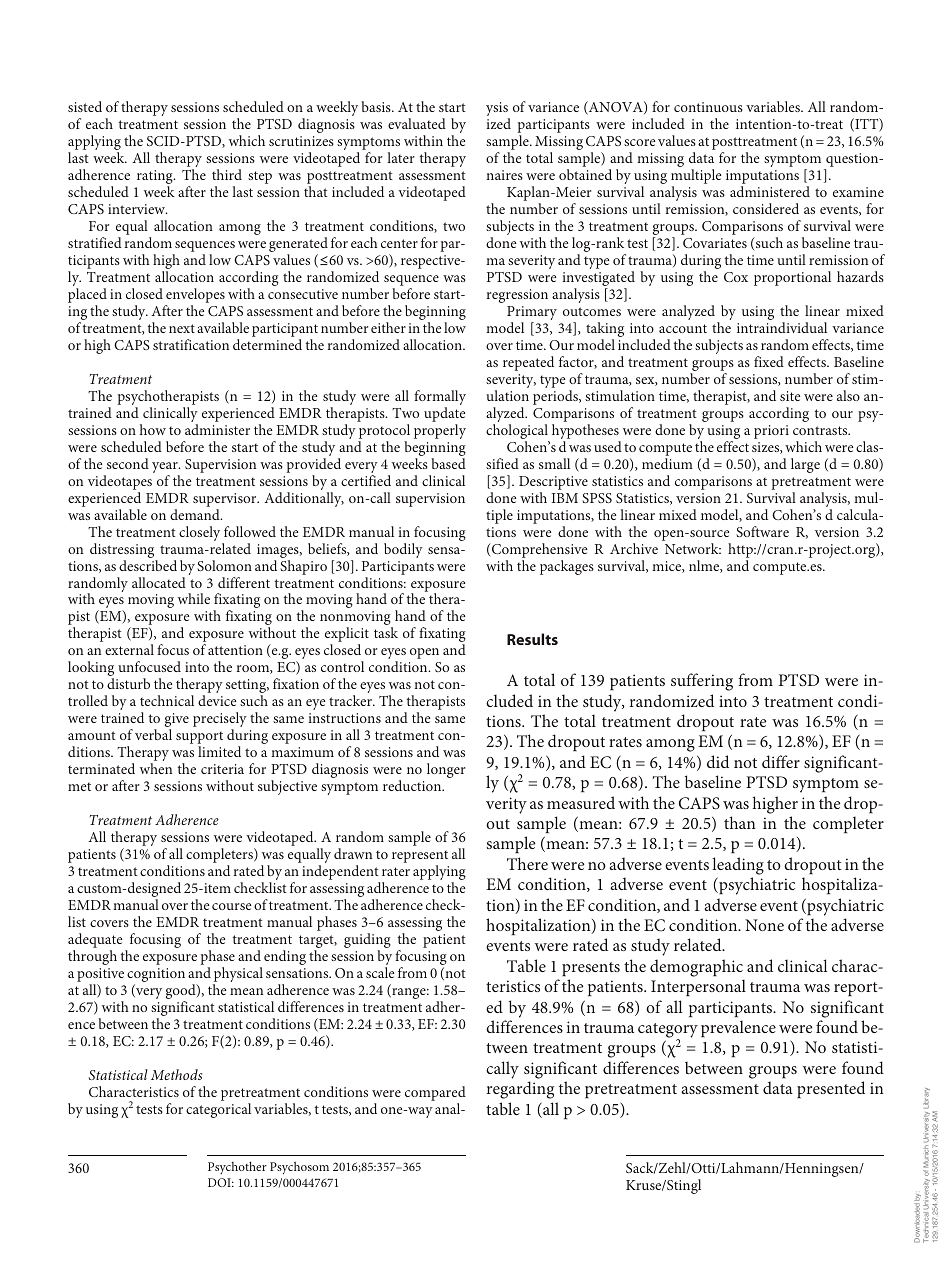 Image resolution: width=952 pixels, height=1270 pixels. I want to click on Methods, so click(176, 1074).
